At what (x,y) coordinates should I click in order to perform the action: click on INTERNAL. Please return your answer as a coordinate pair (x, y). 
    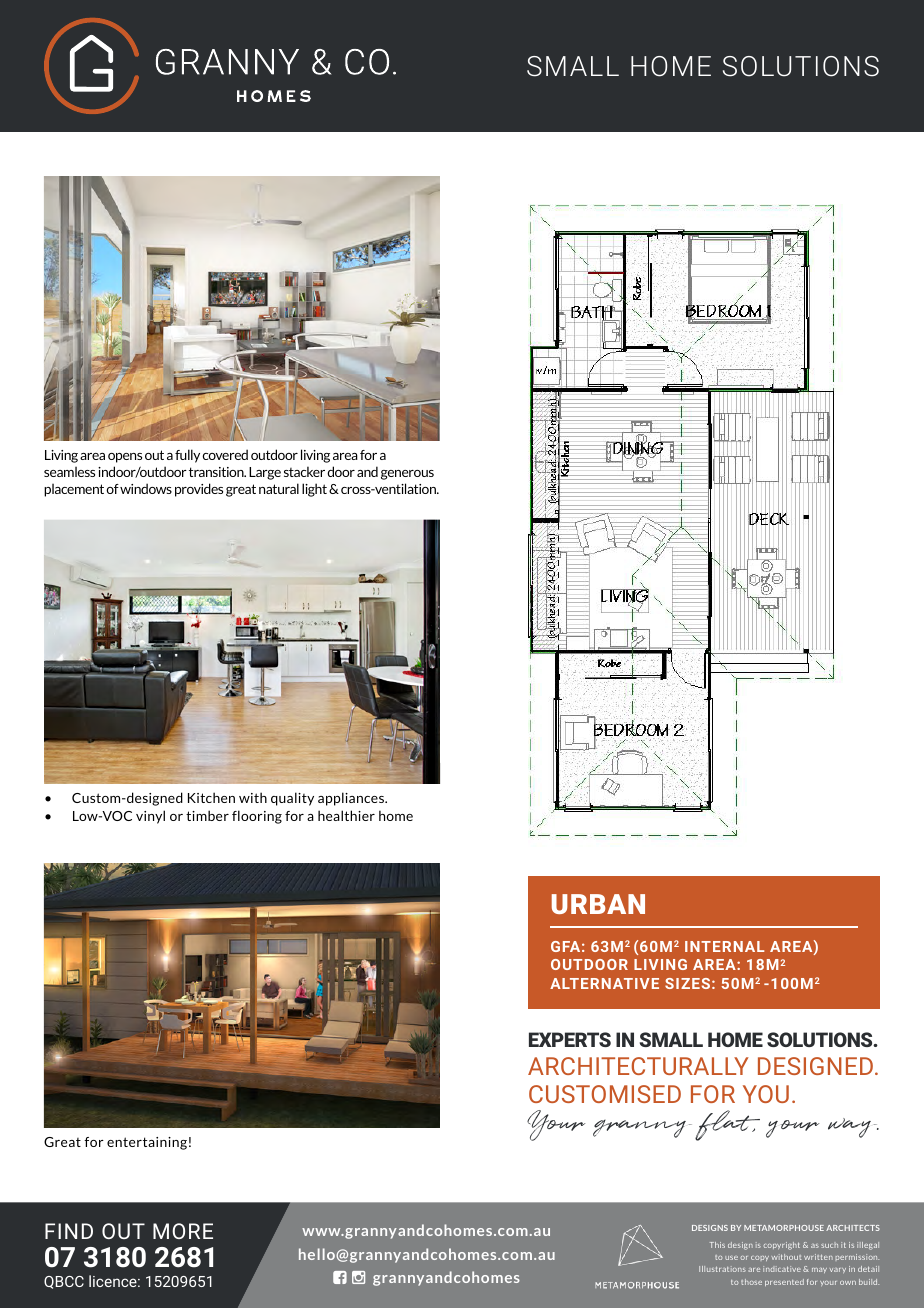
    Looking at the image, I should click on (725, 946).
